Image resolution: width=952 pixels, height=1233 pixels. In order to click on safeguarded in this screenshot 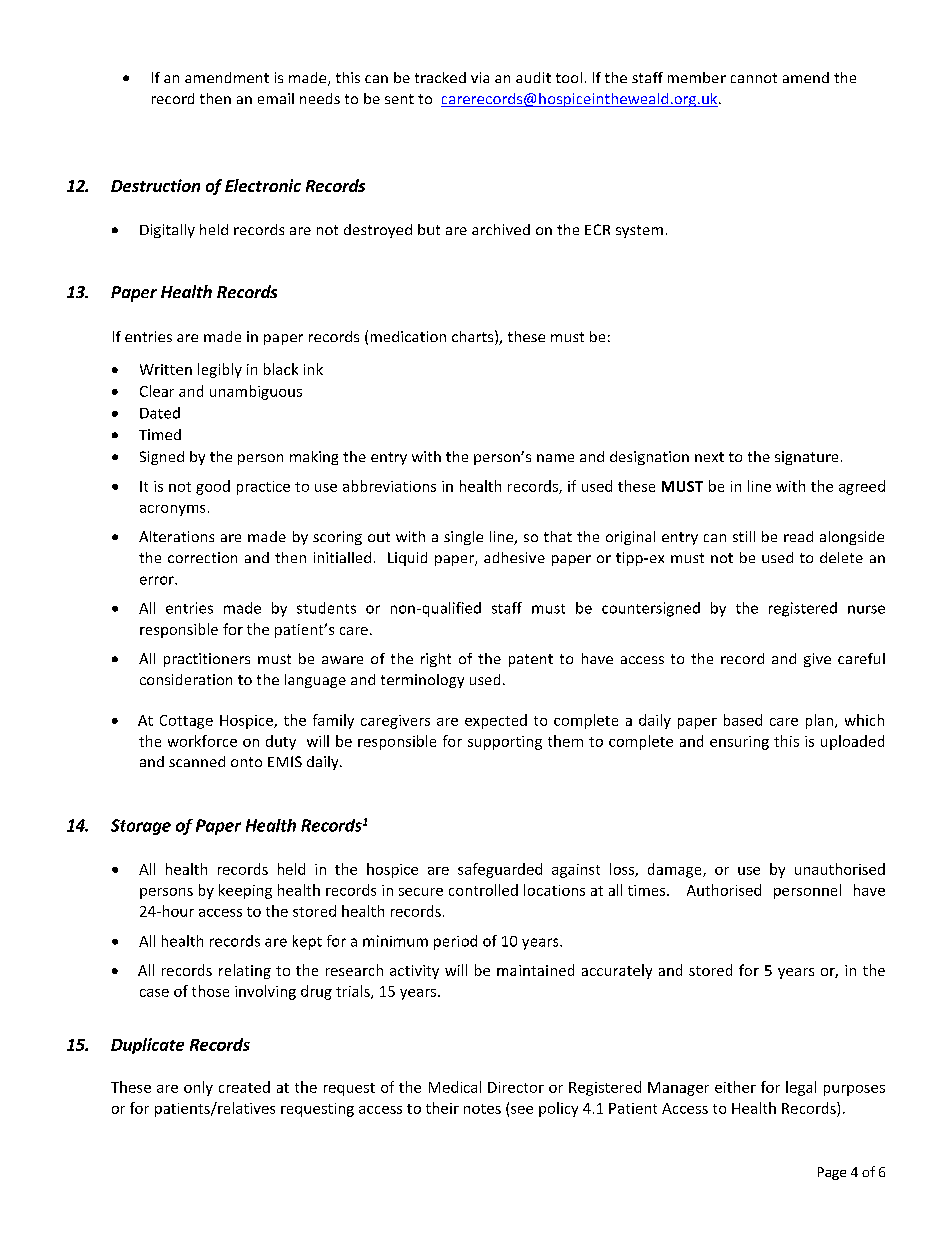, I will do `click(500, 870)`.
